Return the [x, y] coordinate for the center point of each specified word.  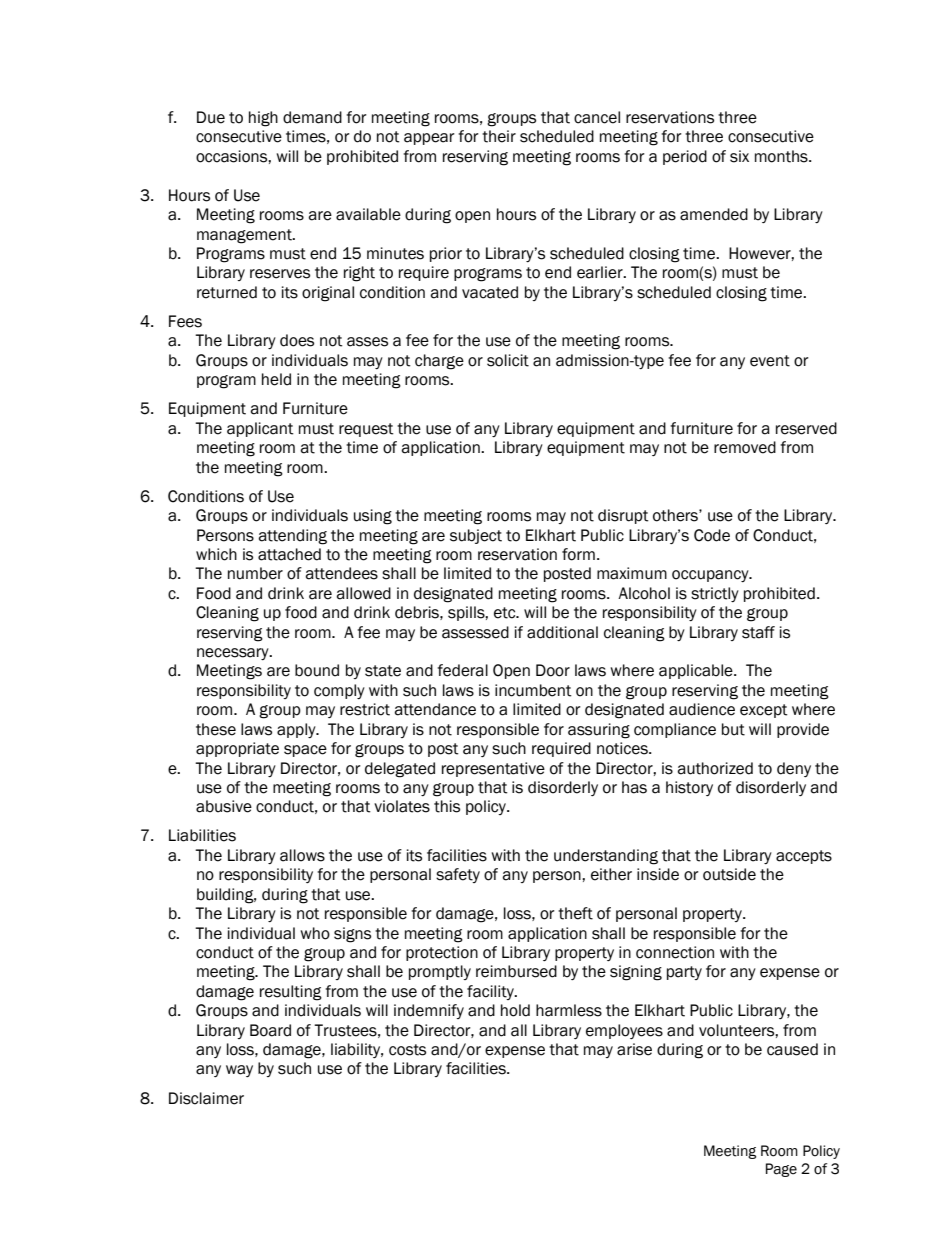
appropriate [237, 749]
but [733, 729]
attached [289, 554]
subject [476, 536]
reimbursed [516, 971]
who [315, 933]
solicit [508, 360]
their [499, 136]
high [263, 119]
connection [675, 952]
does [297, 340]
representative [493, 769]
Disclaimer [206, 1098]
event [770, 361]
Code [712, 535]
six [739, 156]
